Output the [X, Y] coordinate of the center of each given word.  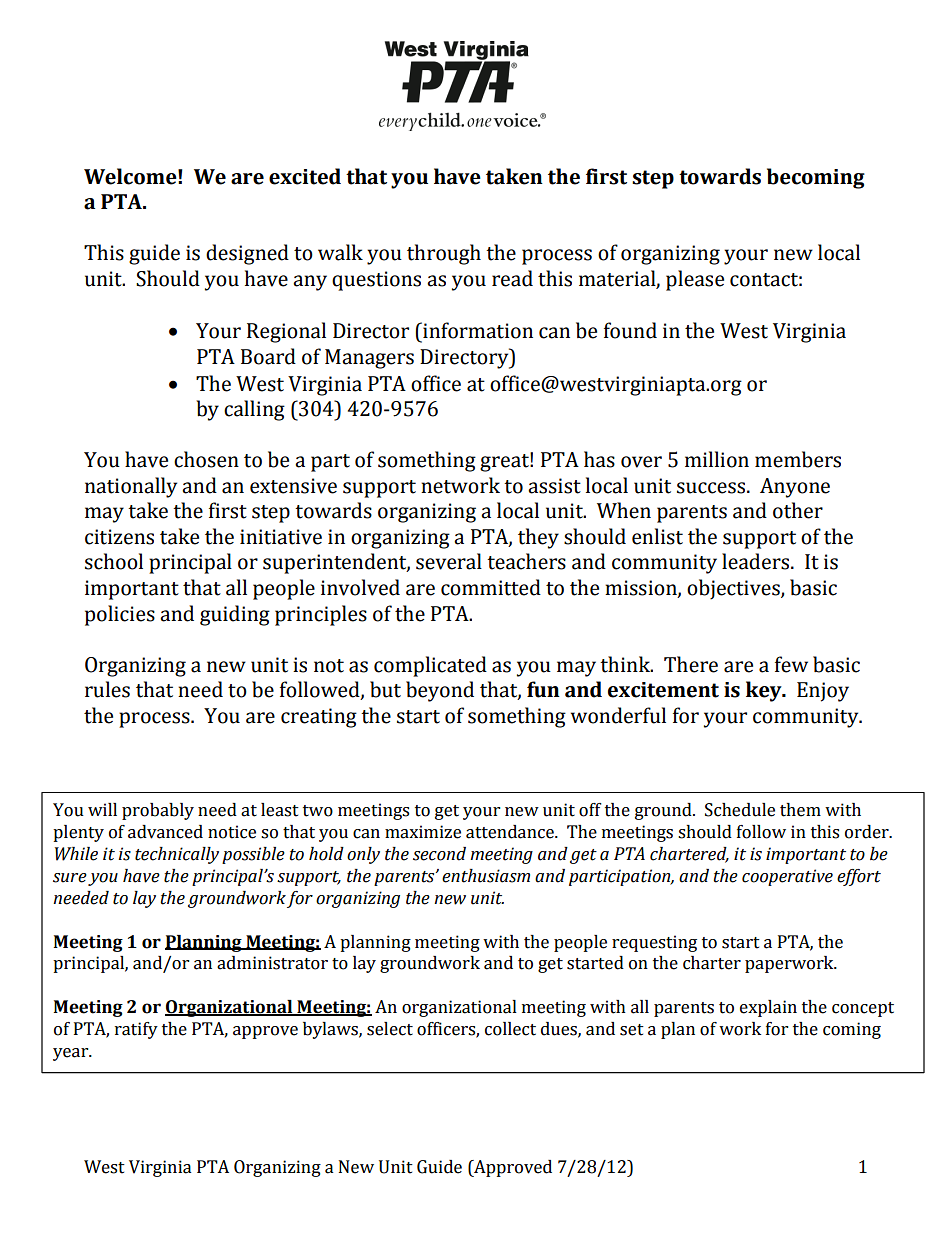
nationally [131, 487]
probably [158, 811]
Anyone [795, 488]
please [695, 280]
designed [247, 254]
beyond [440, 691]
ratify [136, 1030]
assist [554, 486]
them [800, 810]
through [444, 254]
